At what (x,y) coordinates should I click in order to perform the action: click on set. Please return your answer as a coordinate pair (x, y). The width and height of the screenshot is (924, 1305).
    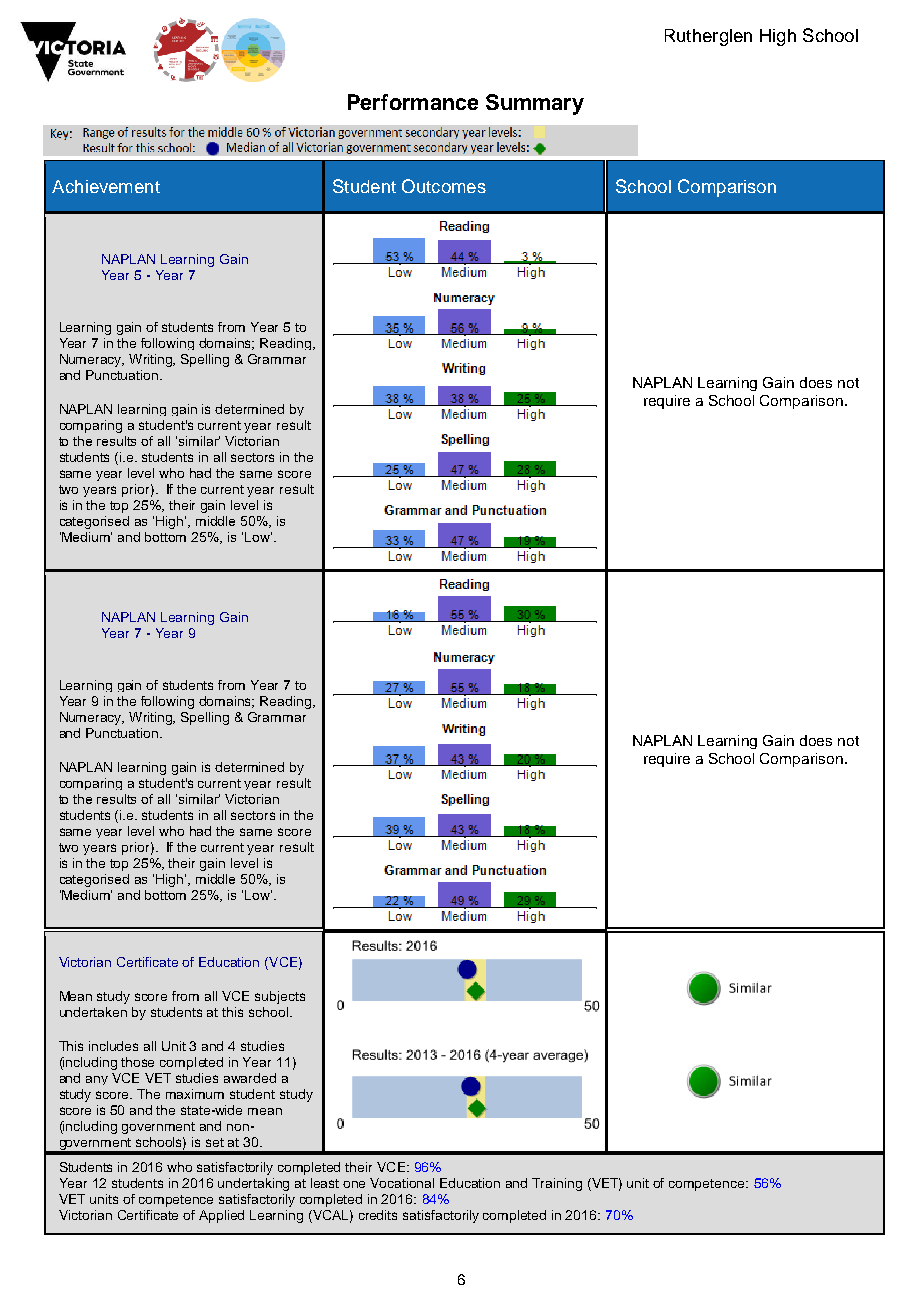
    Looking at the image, I should click on (215, 1142).
